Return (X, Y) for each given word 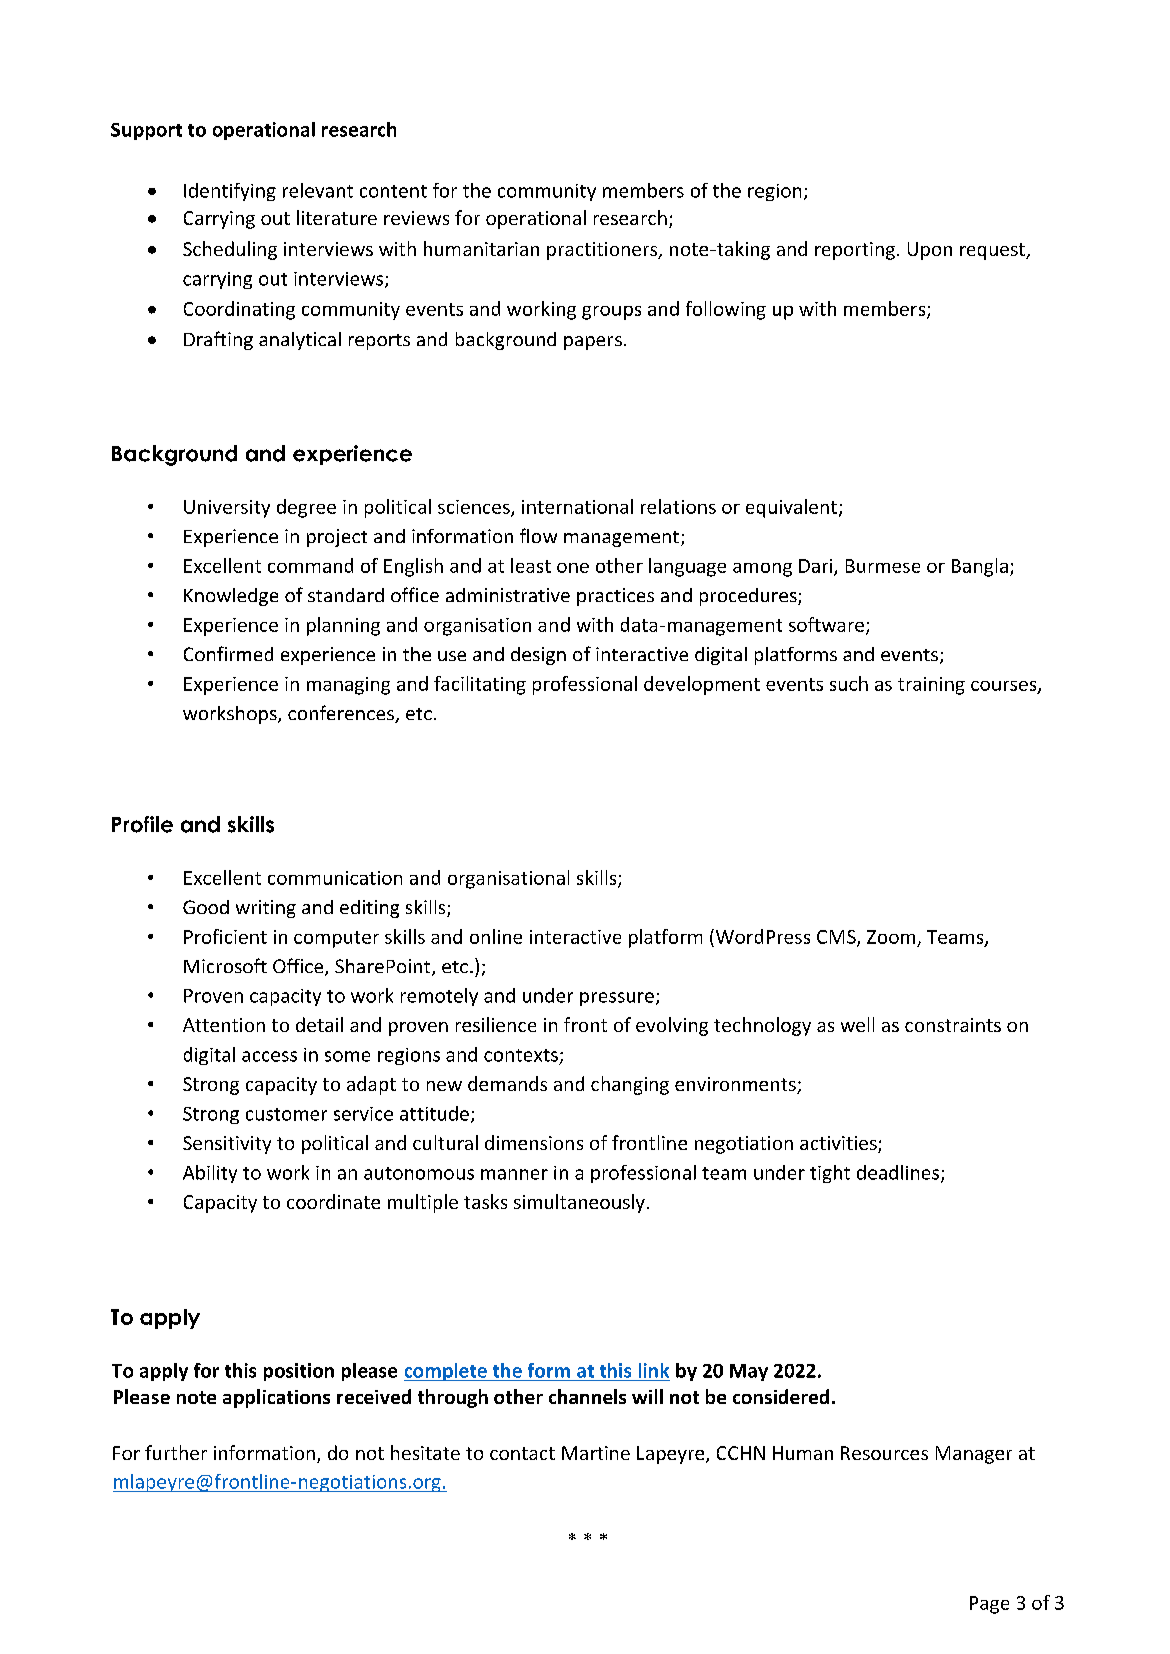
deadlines (899, 1173)
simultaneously (579, 1203)
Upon (930, 251)
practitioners (603, 251)
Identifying (230, 192)
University (227, 509)
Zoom (891, 937)
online (496, 936)
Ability (210, 1174)
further (176, 1452)
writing (266, 909)
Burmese (883, 566)
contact (522, 1453)
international (577, 506)
